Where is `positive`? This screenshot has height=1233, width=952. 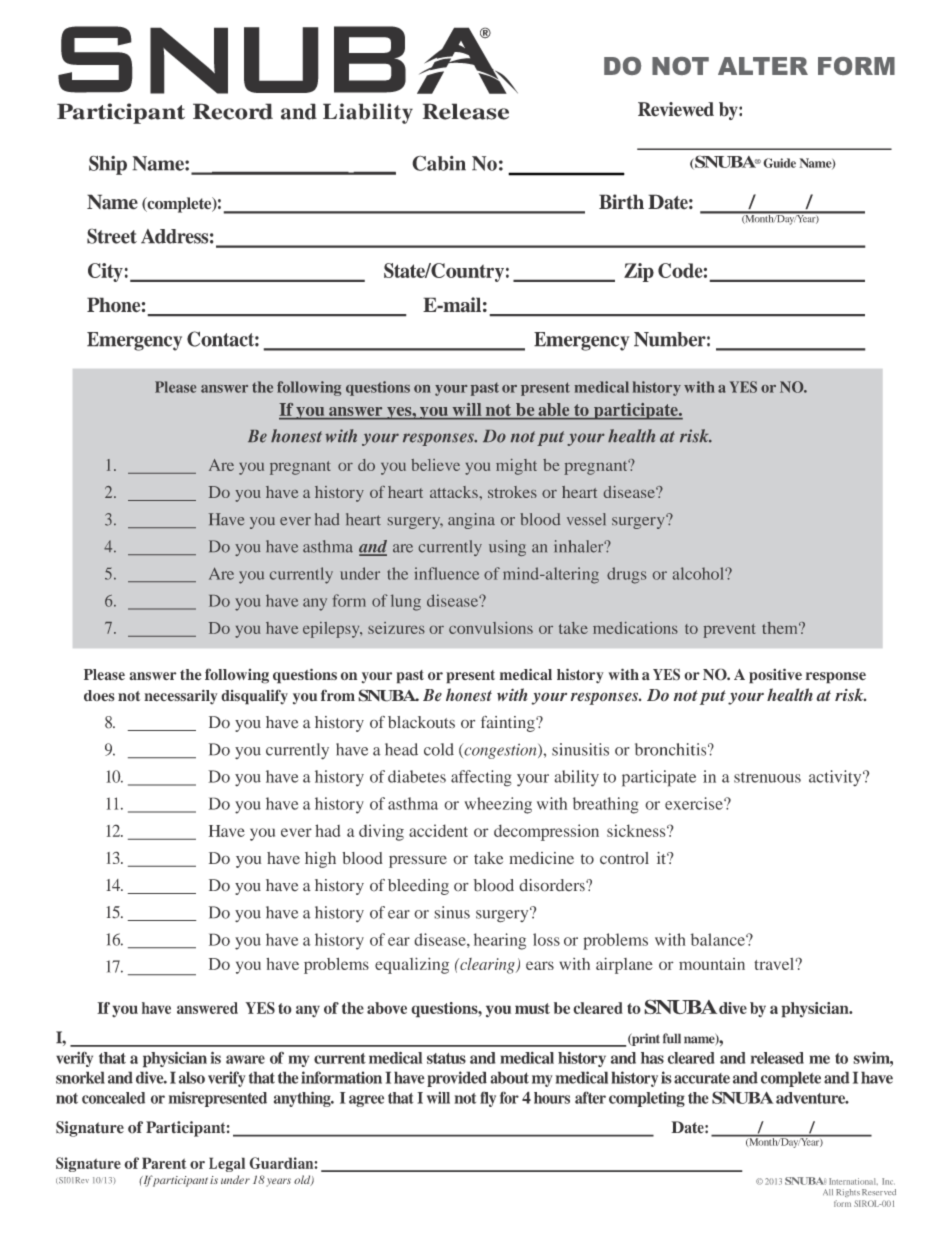
positive is located at coordinates (775, 676).
